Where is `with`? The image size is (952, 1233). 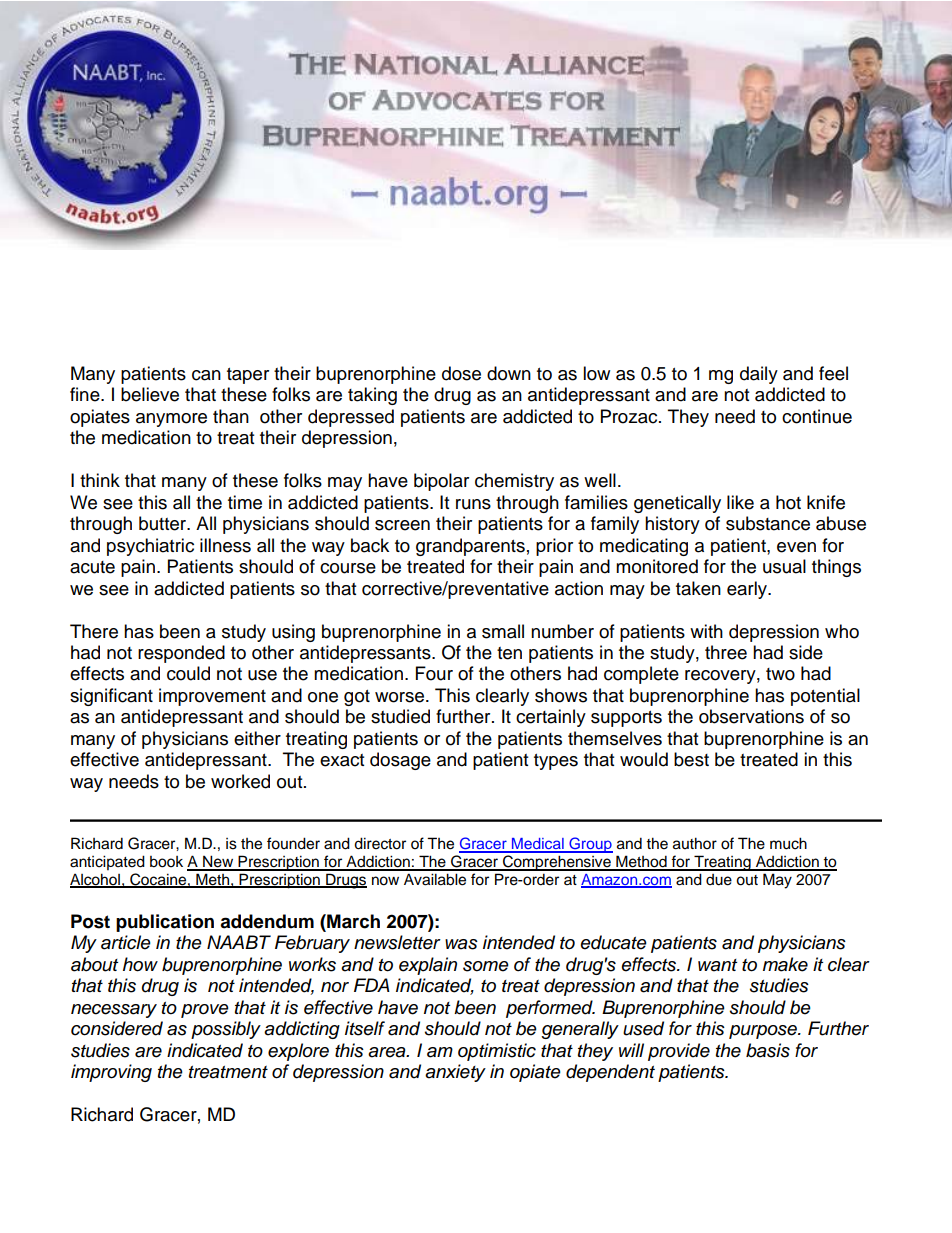
with is located at coordinates (706, 631).
